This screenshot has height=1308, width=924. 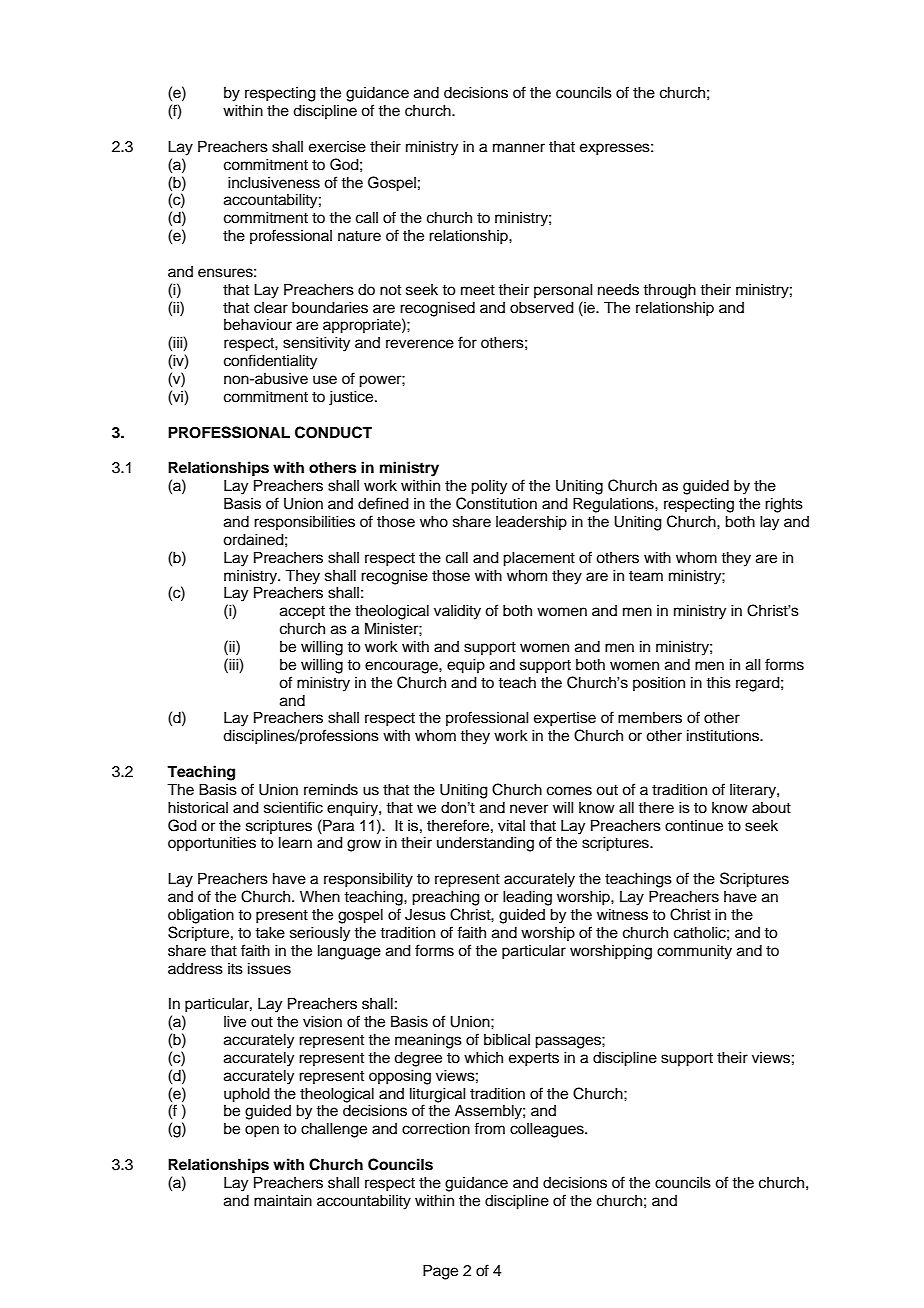 I want to click on biblical, so click(x=507, y=1040).
